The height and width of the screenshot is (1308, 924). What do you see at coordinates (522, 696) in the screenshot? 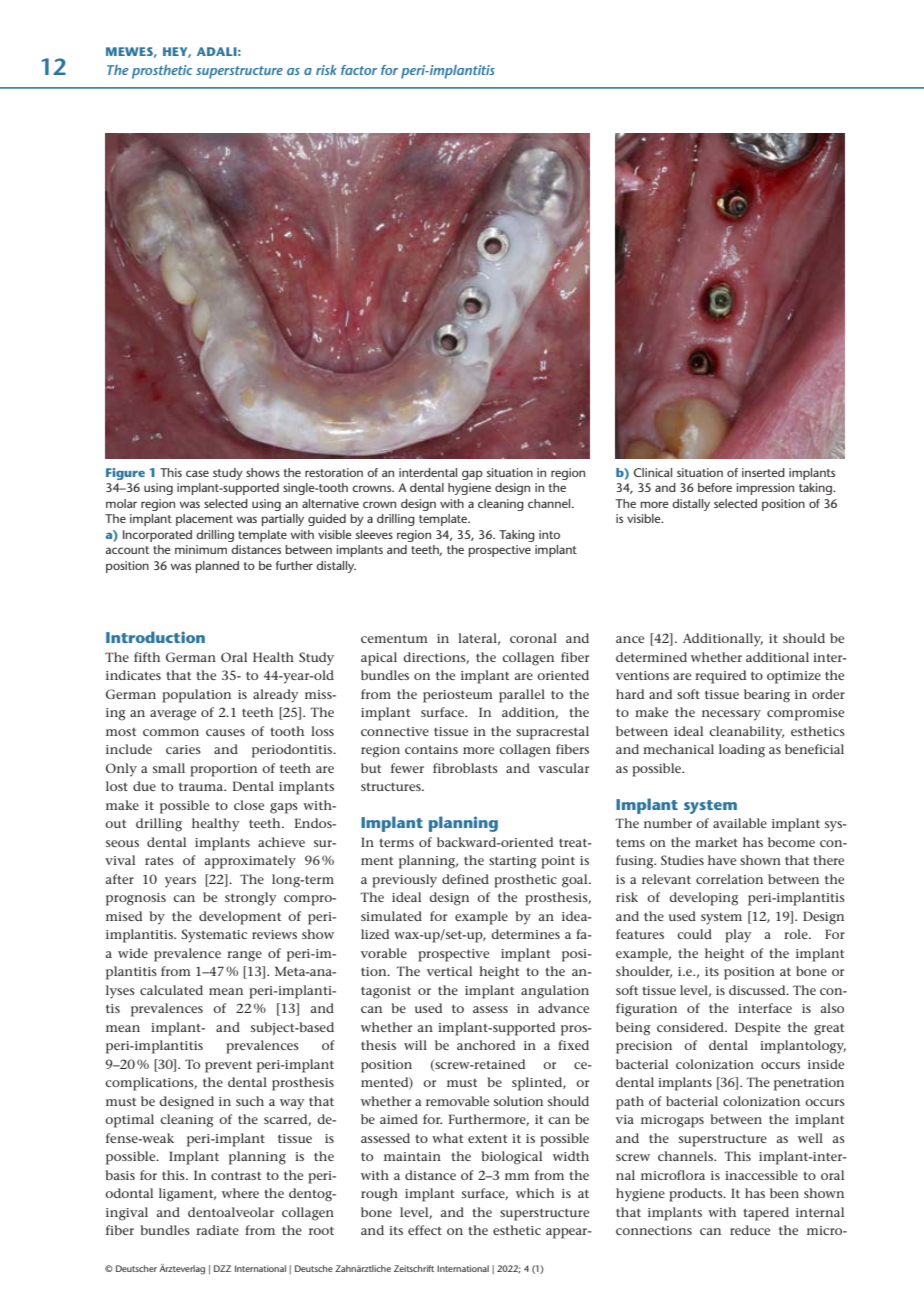
I see `parallel` at bounding box center [522, 696].
